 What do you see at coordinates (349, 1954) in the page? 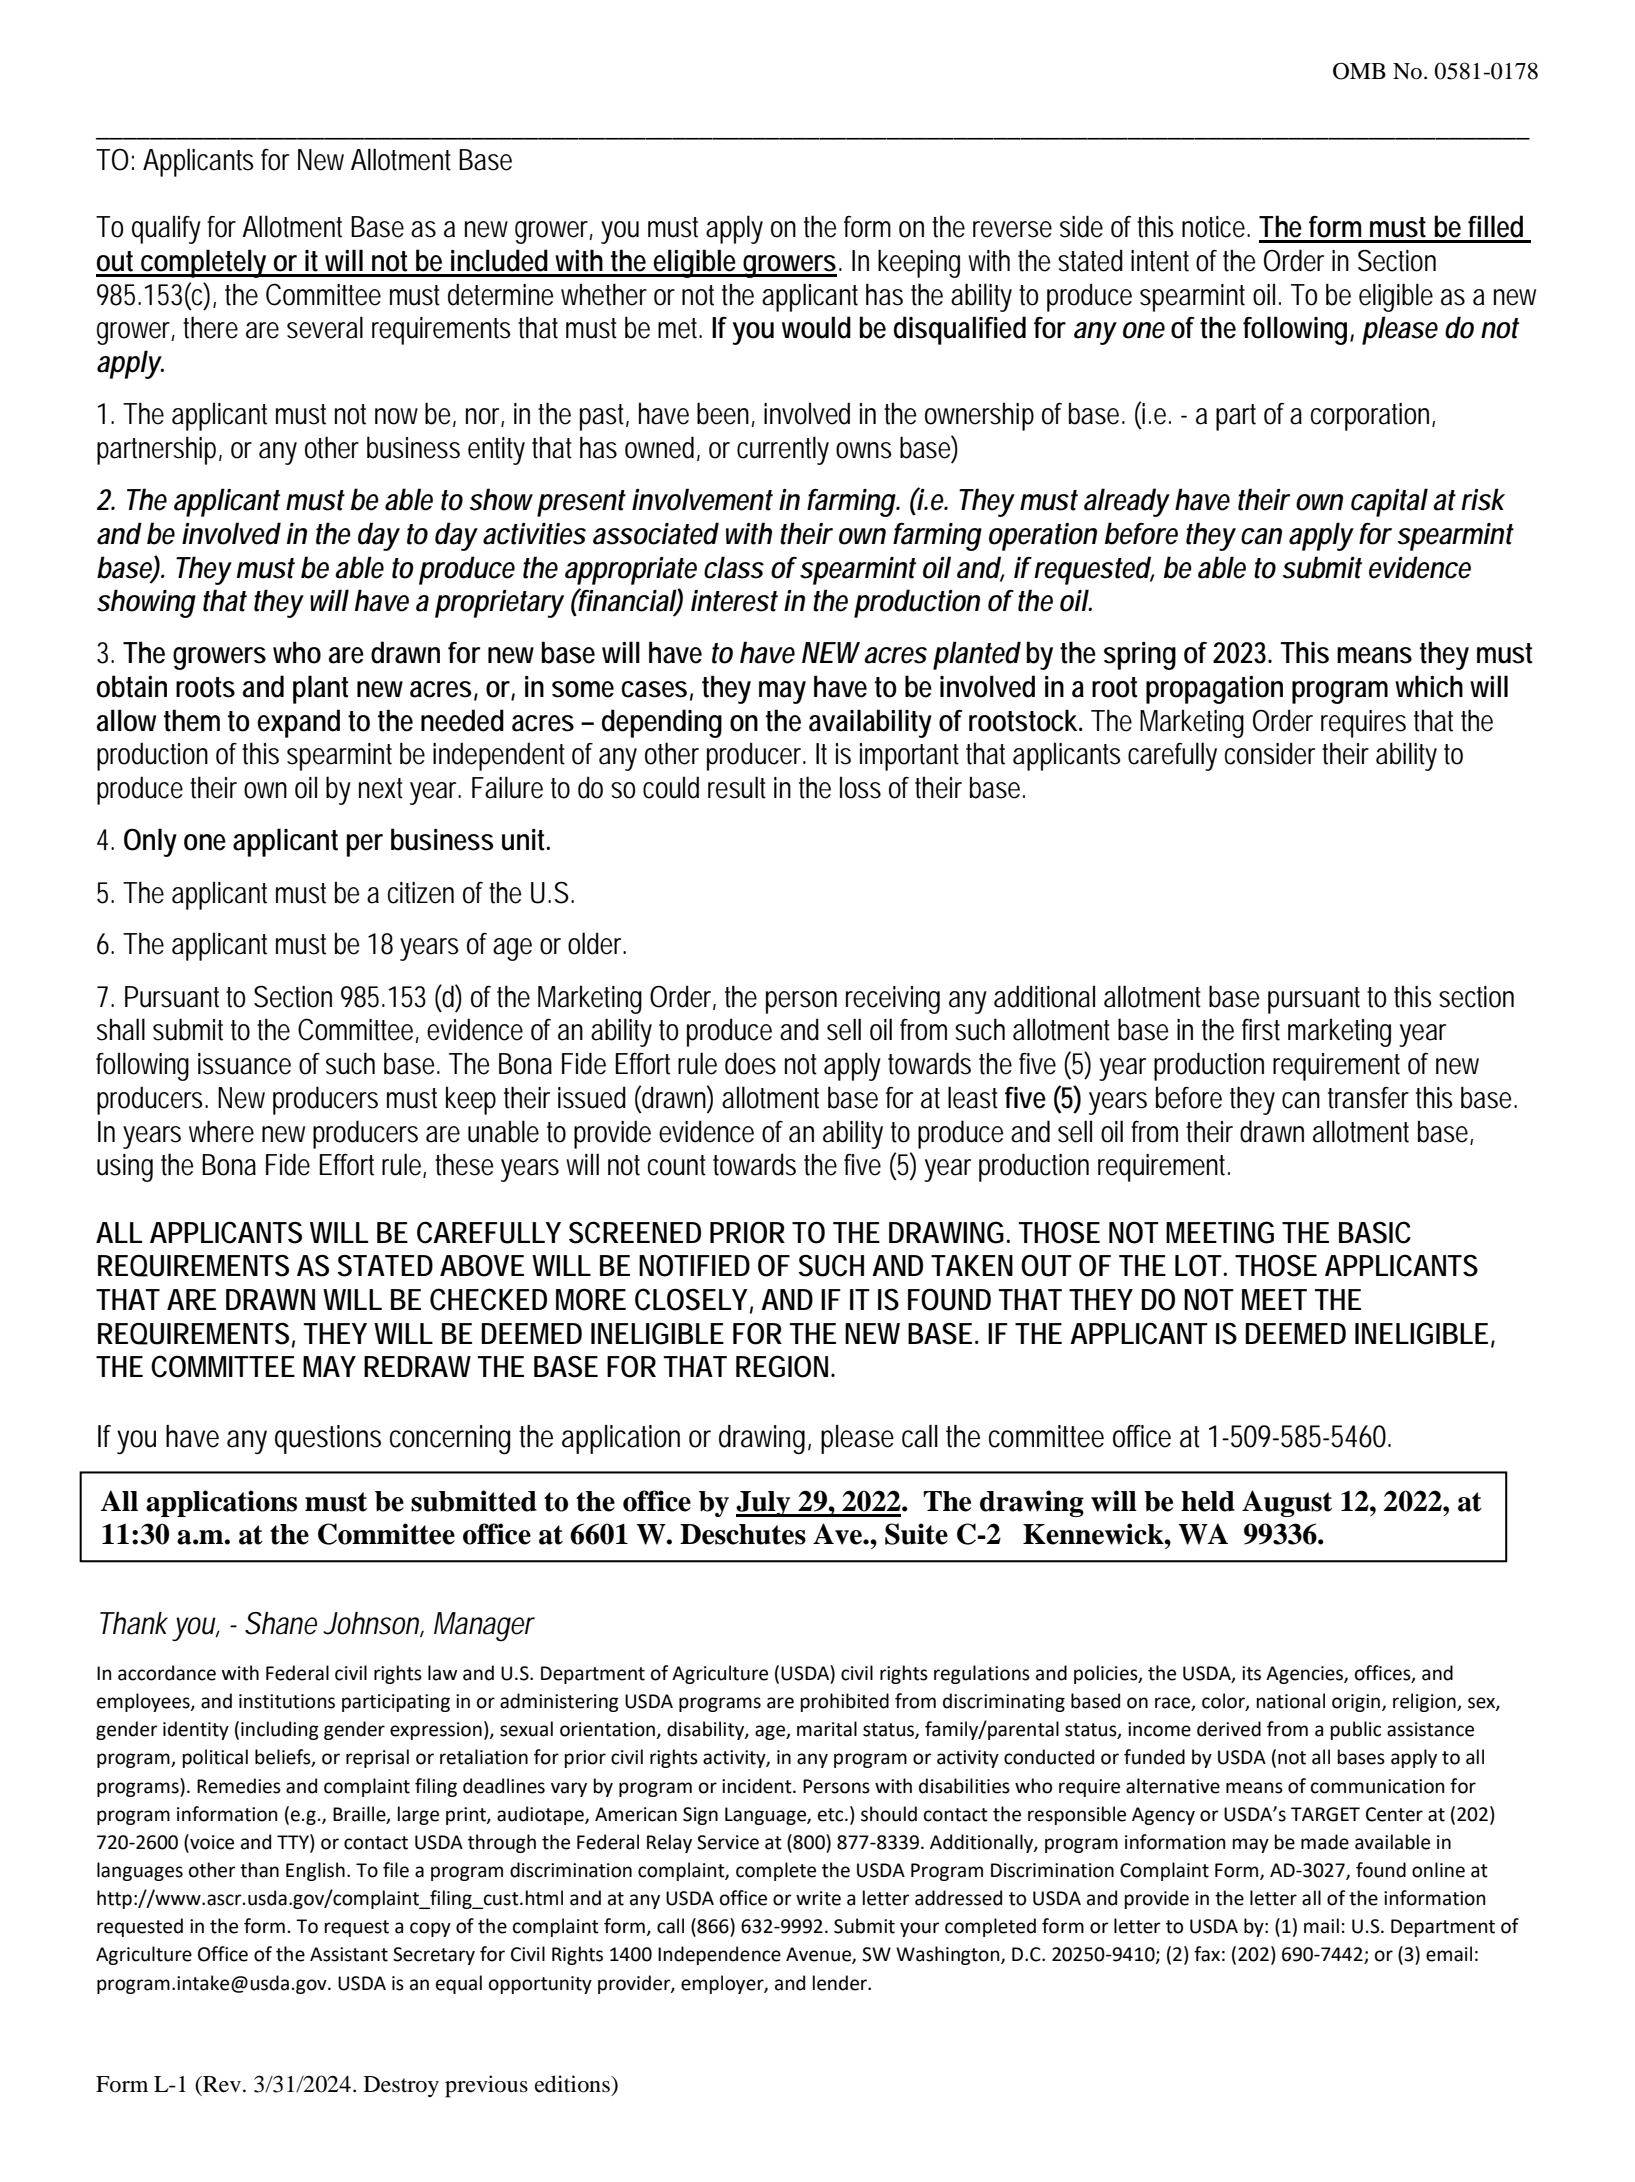
I see `Assistant` at bounding box center [349, 1954].
